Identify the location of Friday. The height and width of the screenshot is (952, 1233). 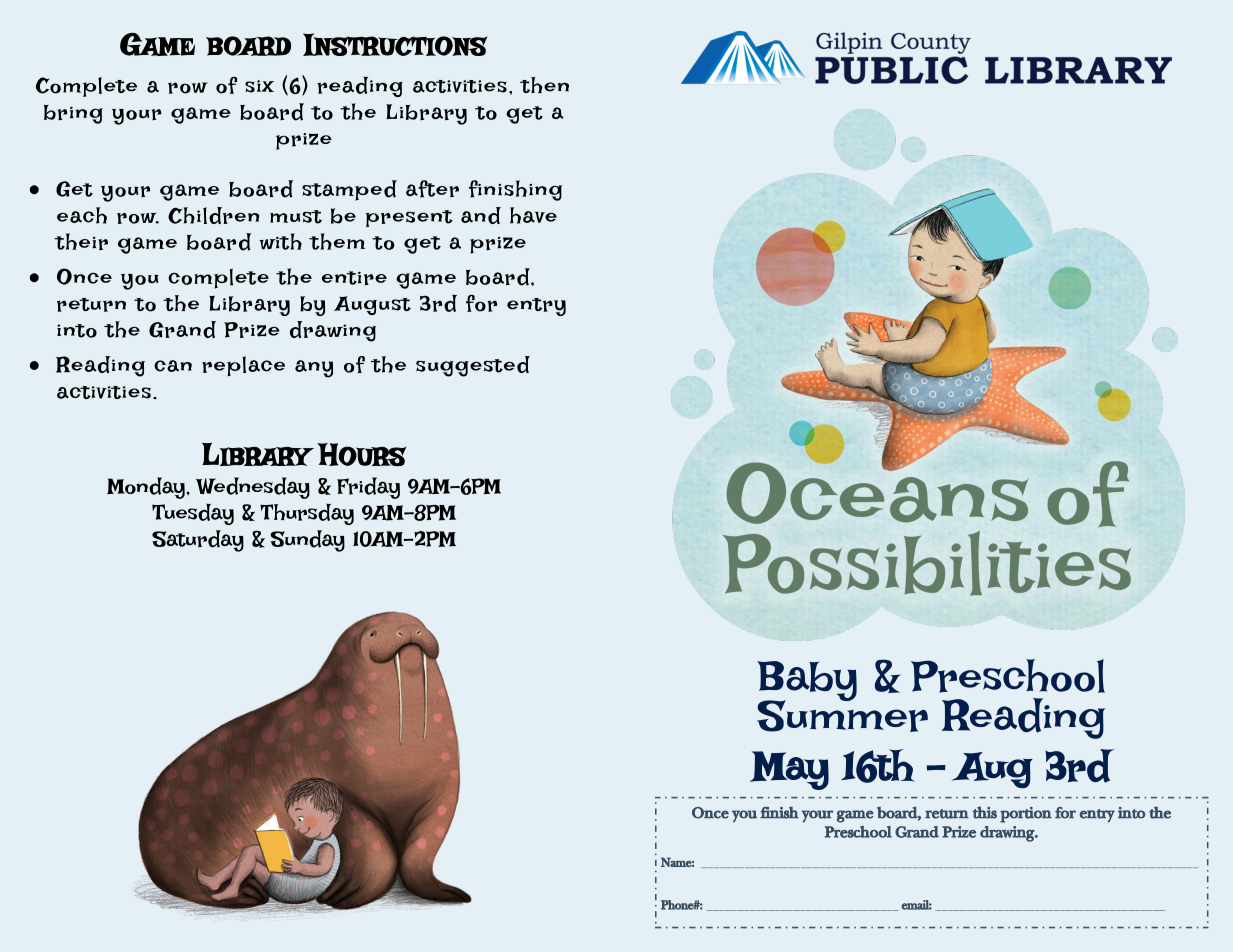
(368, 488).
